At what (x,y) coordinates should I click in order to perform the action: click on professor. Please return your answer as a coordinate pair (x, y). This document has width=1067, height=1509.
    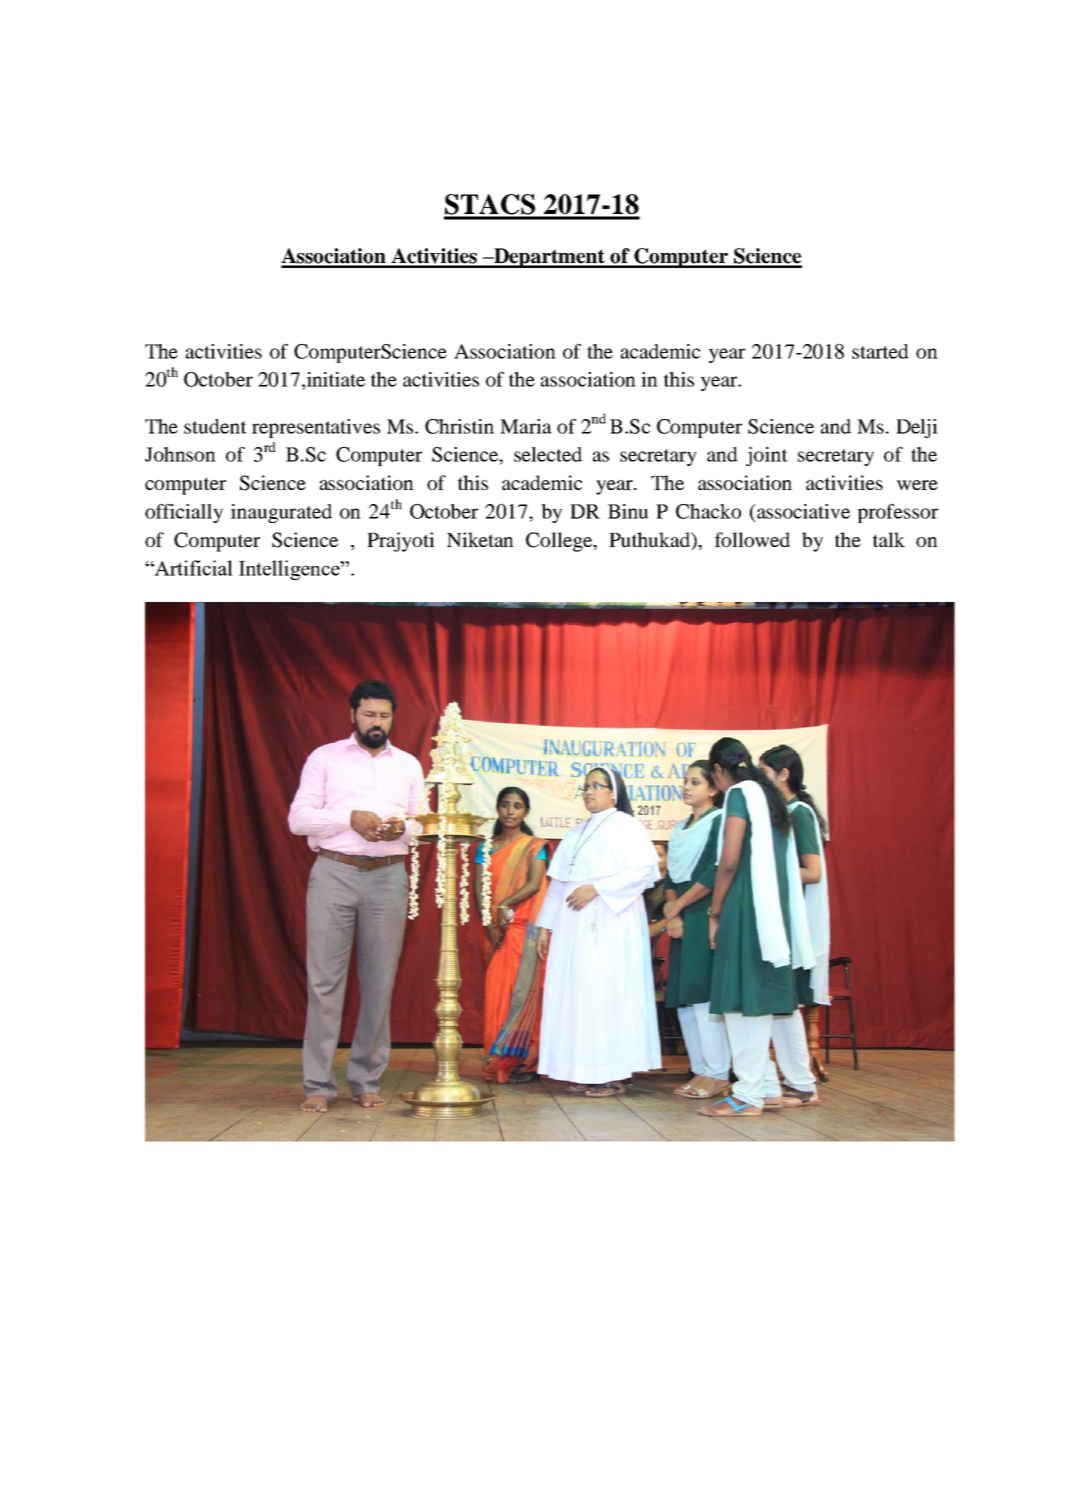
    Looking at the image, I should click on (897, 513).
